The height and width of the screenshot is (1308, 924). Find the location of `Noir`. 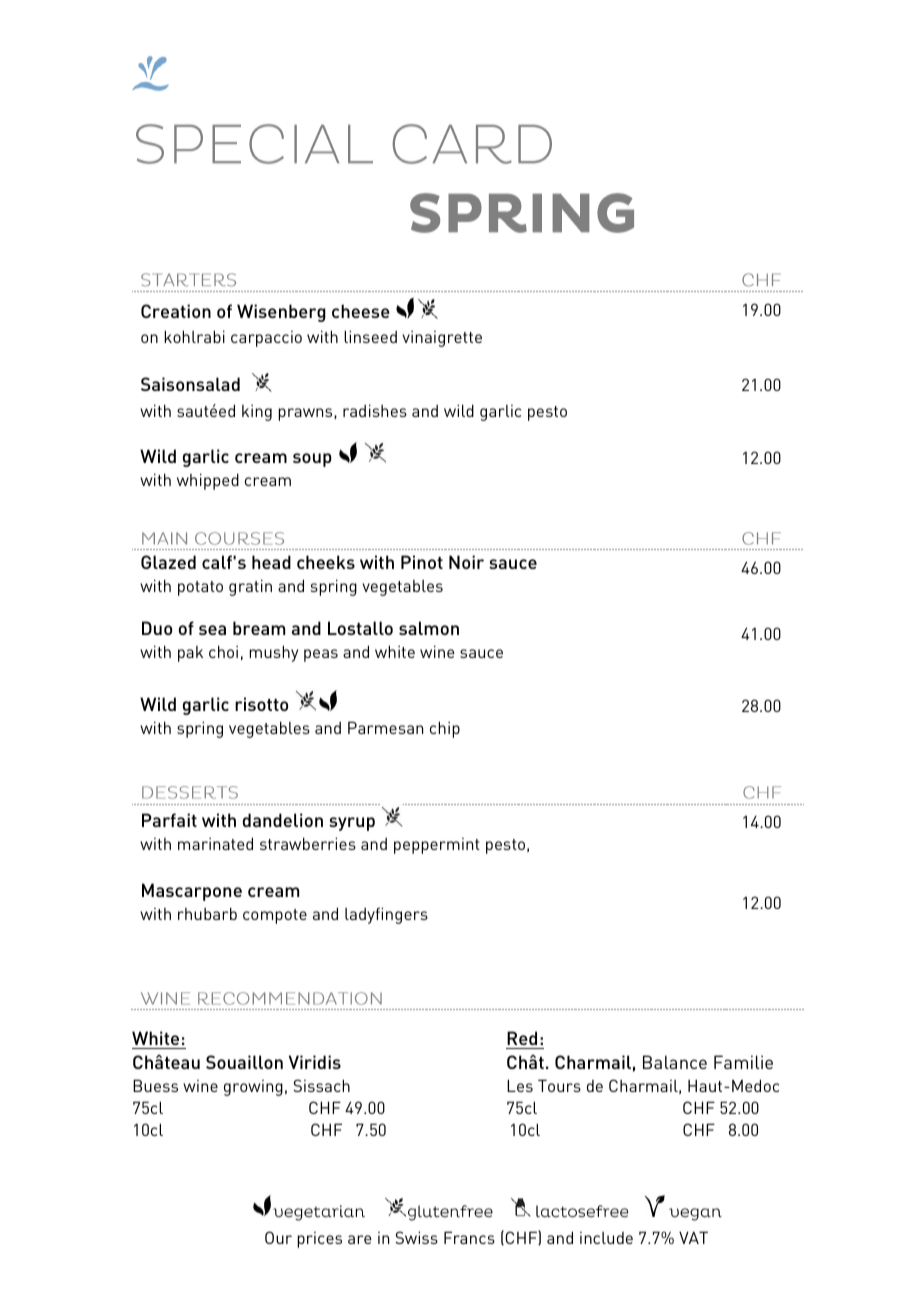

Noir is located at coordinates (466, 562).
